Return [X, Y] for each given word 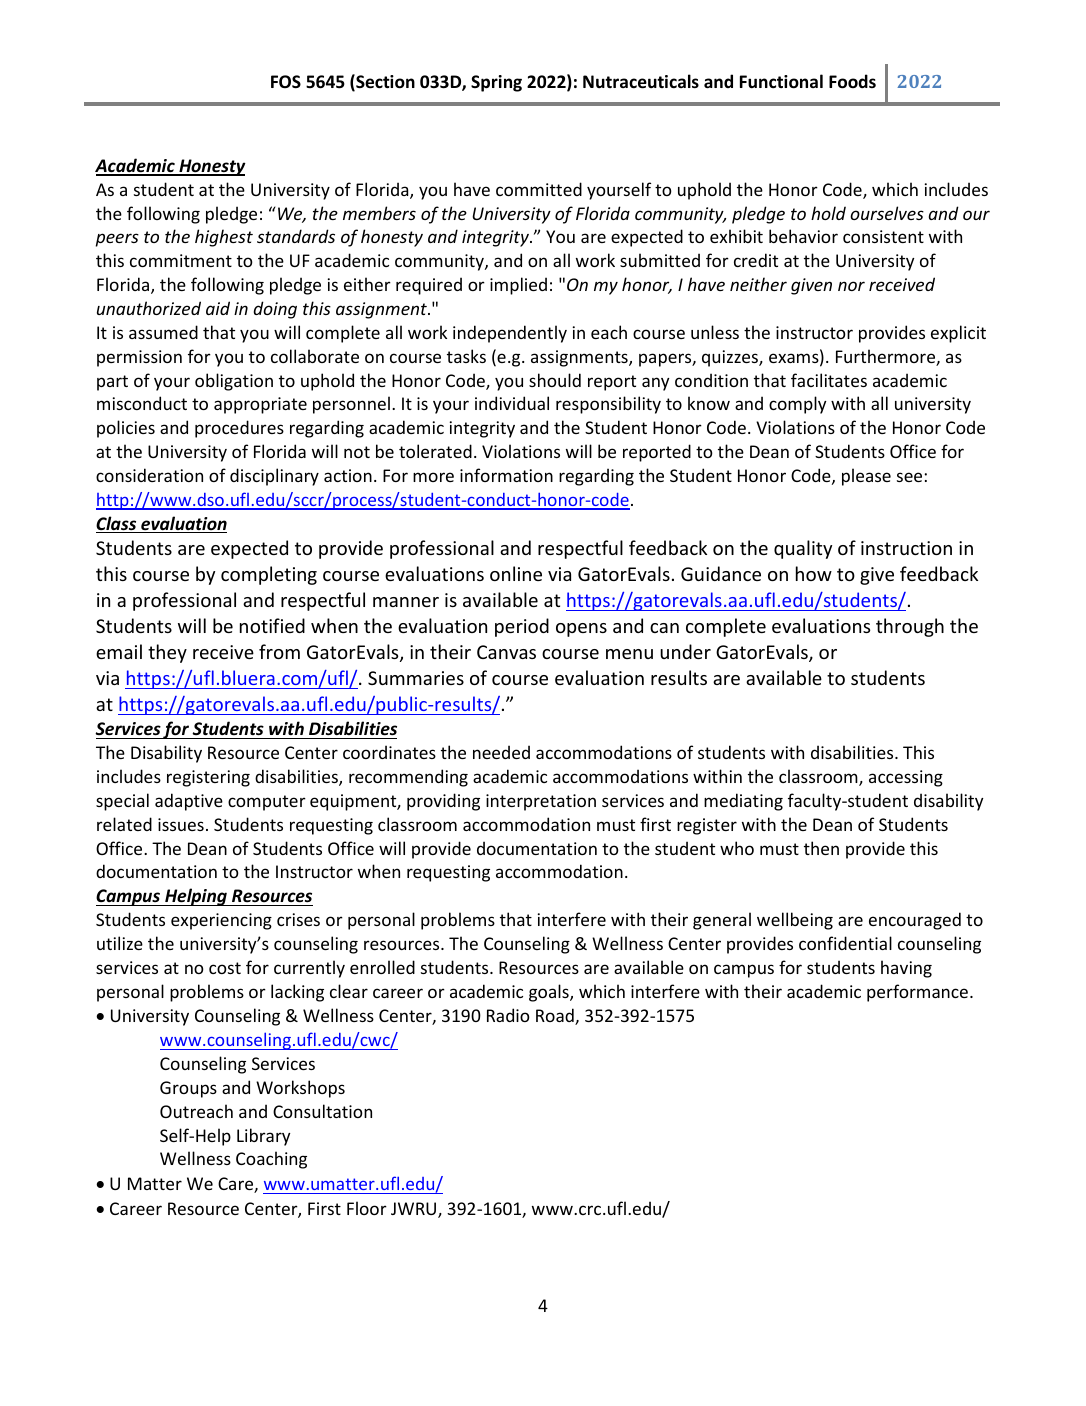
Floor [367, 1208]
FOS [286, 81]
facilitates [829, 380]
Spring [496, 83]
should [555, 380]
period [522, 627]
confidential [845, 943]
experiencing [221, 921]
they [167, 653]
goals [550, 993]
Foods [852, 81]
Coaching [271, 1160]
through [910, 627]
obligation [234, 382]
